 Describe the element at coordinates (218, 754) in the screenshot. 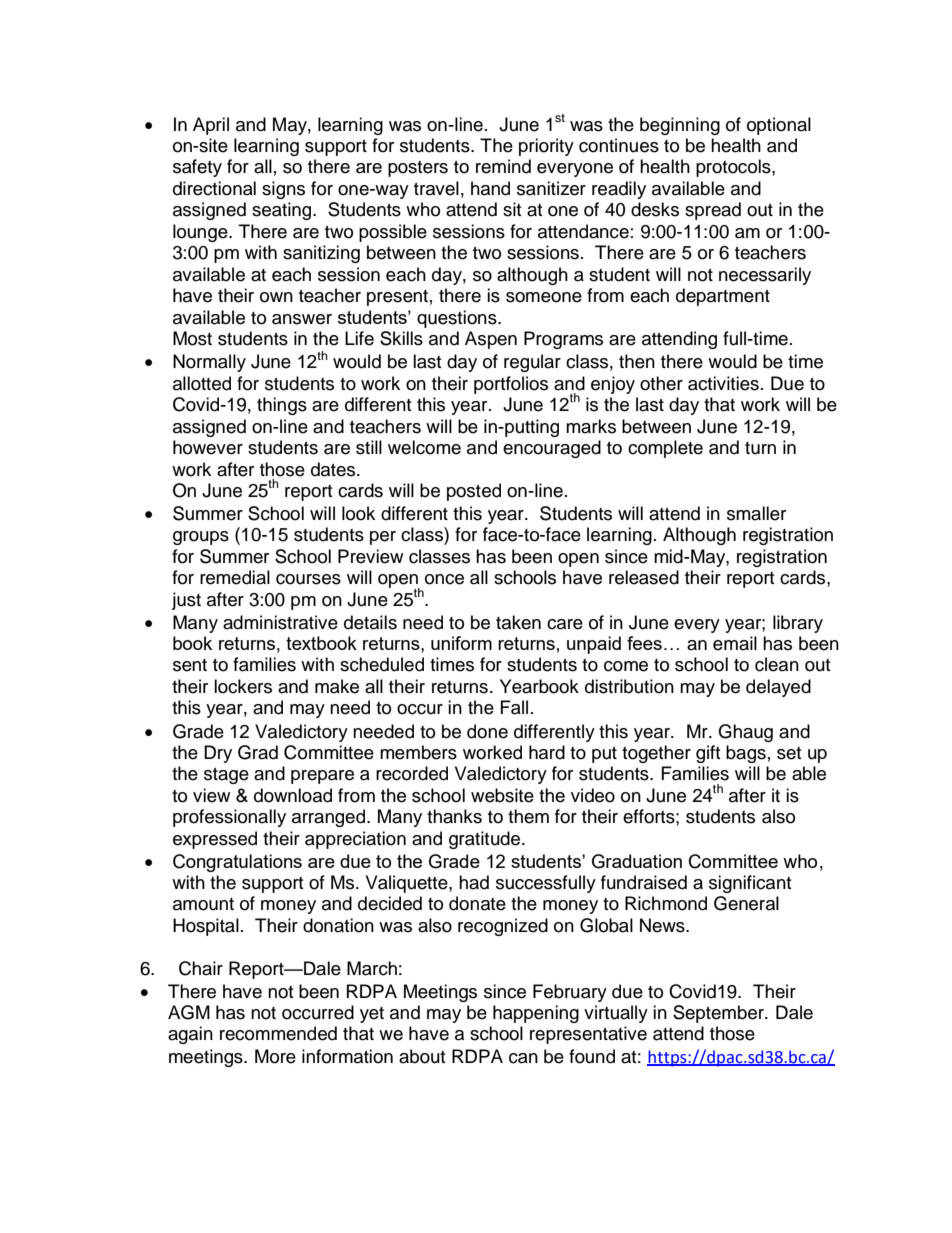

I see `Dry` at that location.
